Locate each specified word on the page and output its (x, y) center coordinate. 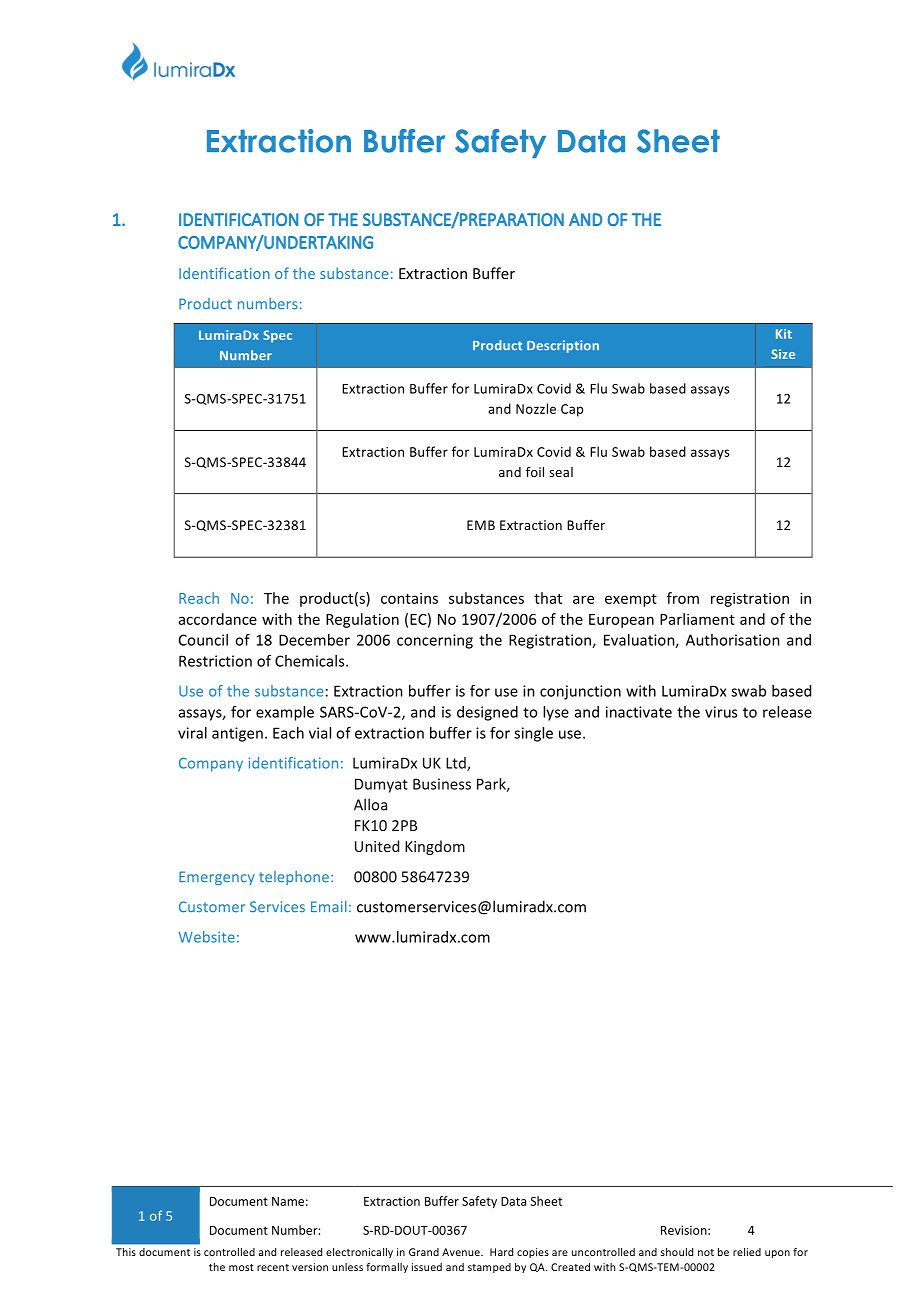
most (241, 1267)
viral (192, 733)
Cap (572, 410)
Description (563, 346)
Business (442, 784)
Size (783, 354)
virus (721, 712)
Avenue (462, 1252)
